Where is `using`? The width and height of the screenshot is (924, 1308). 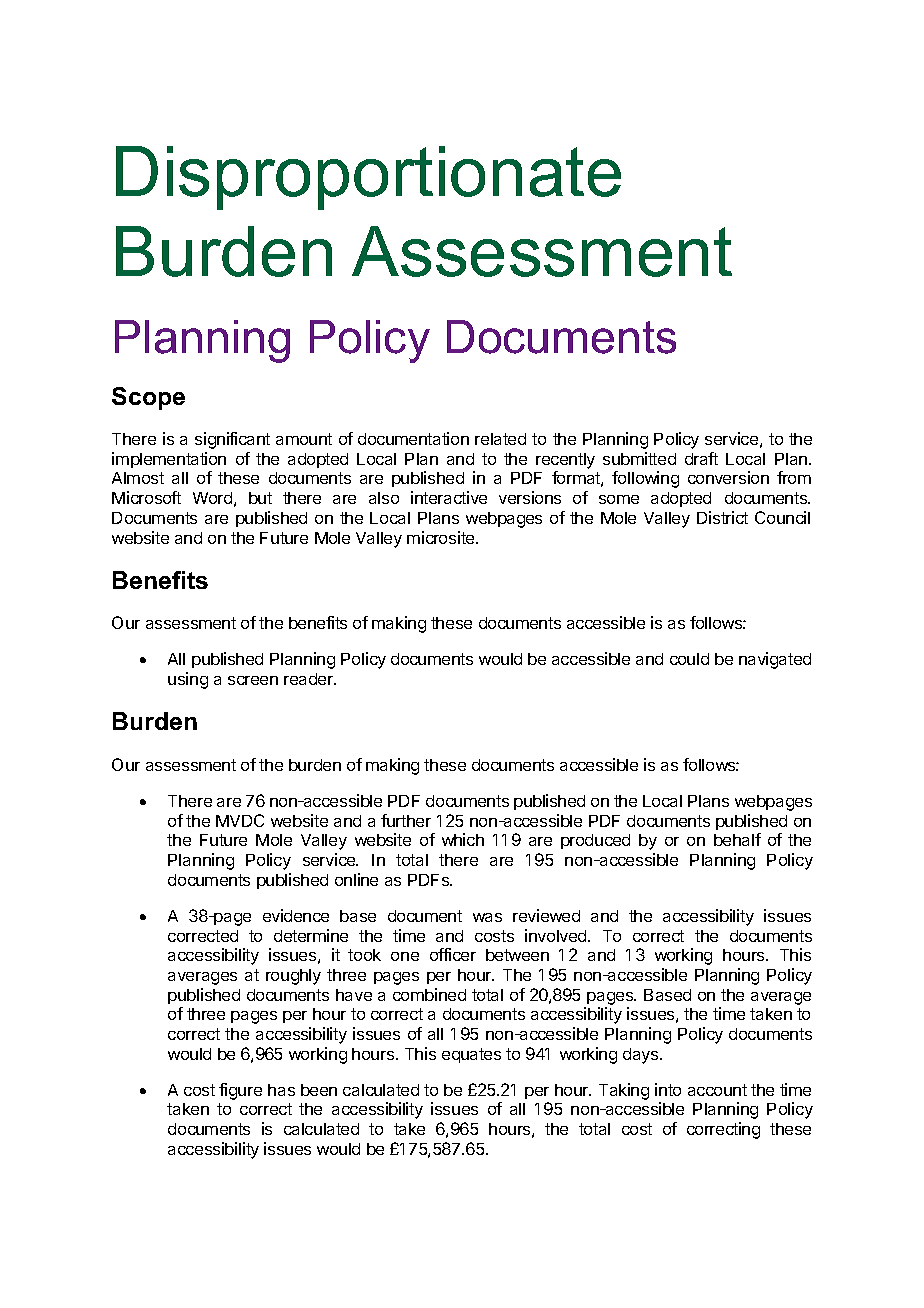
using is located at coordinates (188, 680).
